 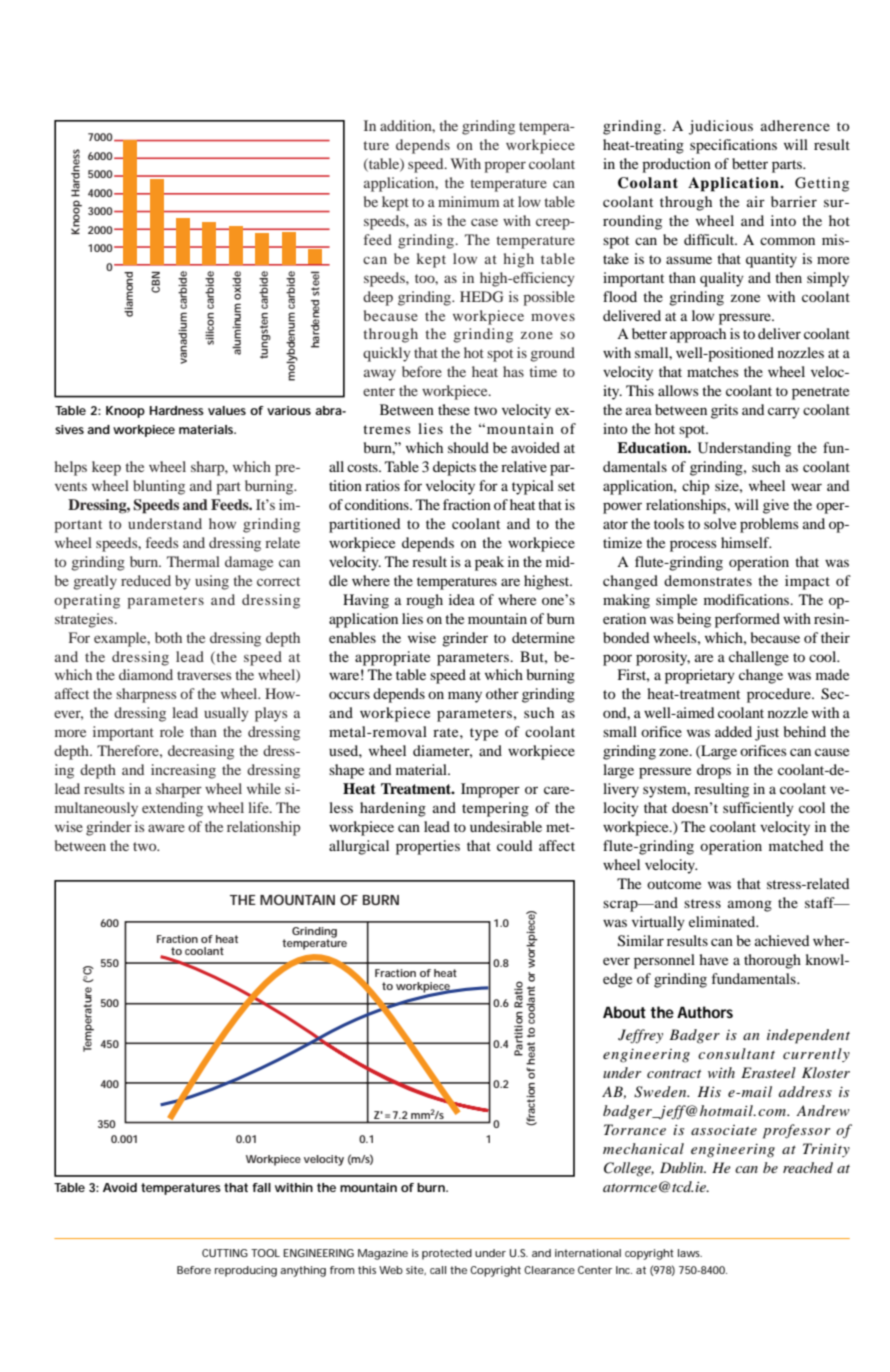 I want to click on protected, so click(x=447, y=1254).
